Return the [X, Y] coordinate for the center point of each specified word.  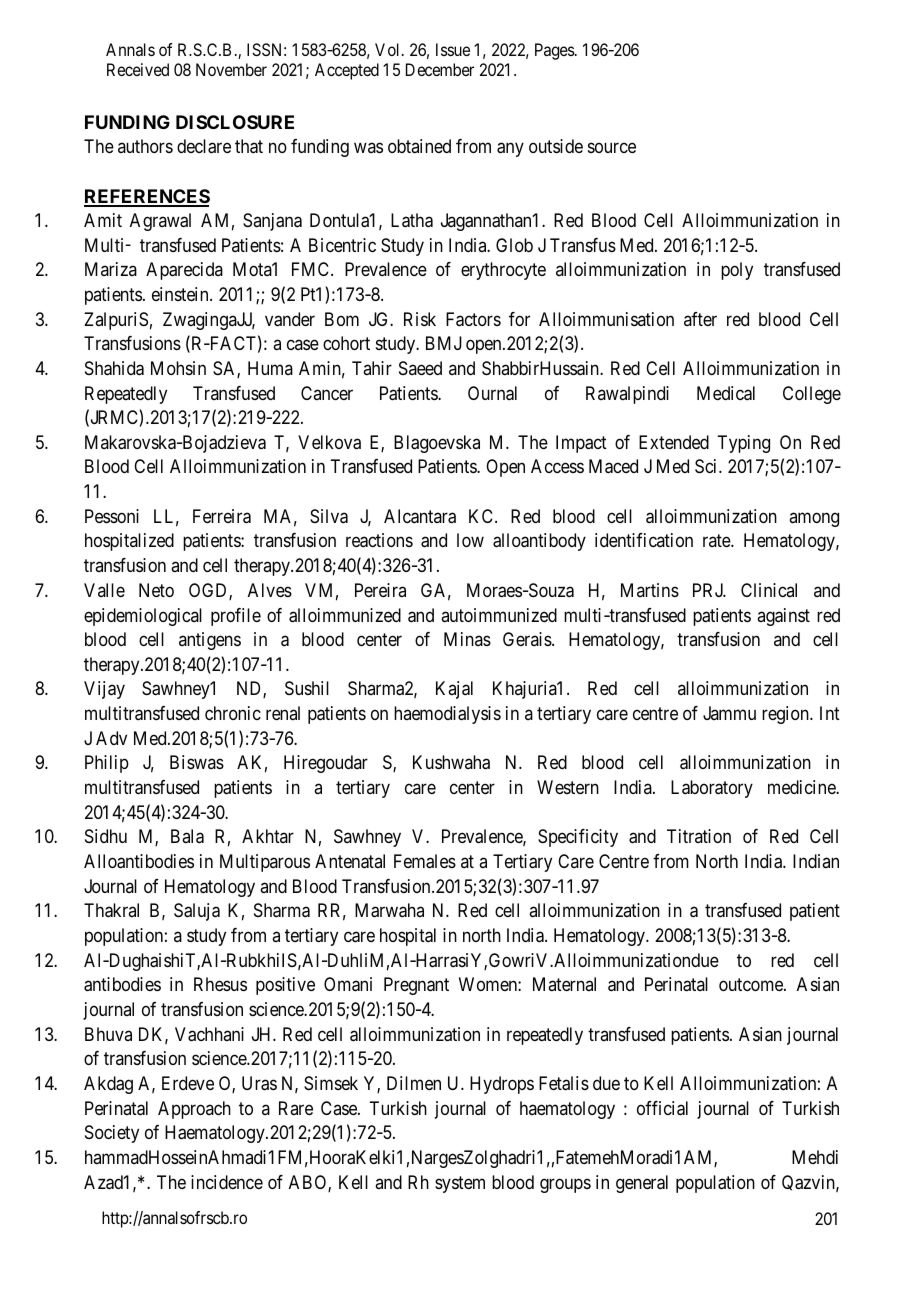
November [231, 69]
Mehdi [815, 1157]
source [612, 147]
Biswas [197, 762]
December [440, 69]
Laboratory [712, 789]
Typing [743, 444]
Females [425, 861]
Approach [194, 1110]
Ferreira [222, 516]
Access [557, 466]
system [460, 1184]
